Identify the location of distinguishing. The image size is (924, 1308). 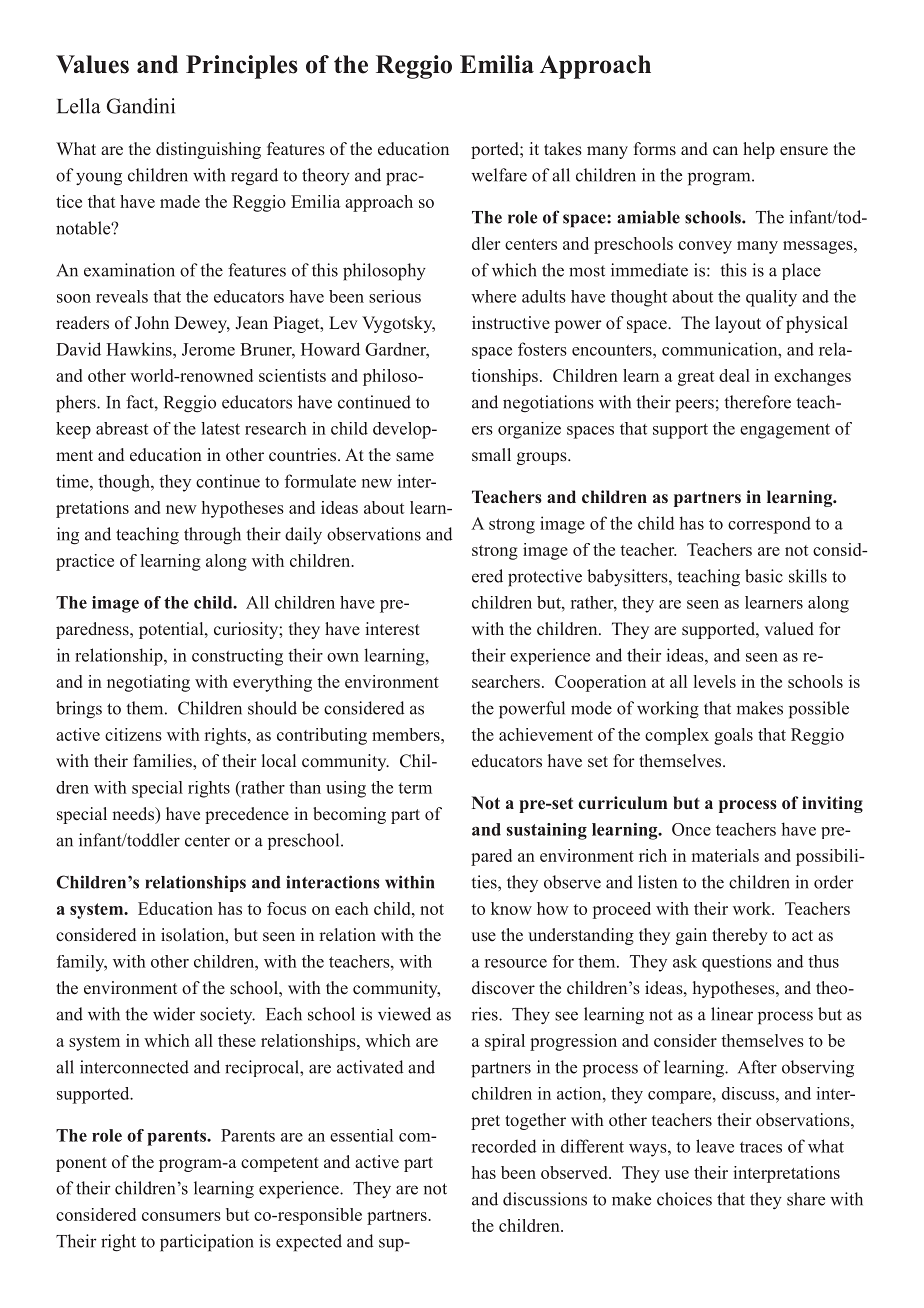
(208, 150).
